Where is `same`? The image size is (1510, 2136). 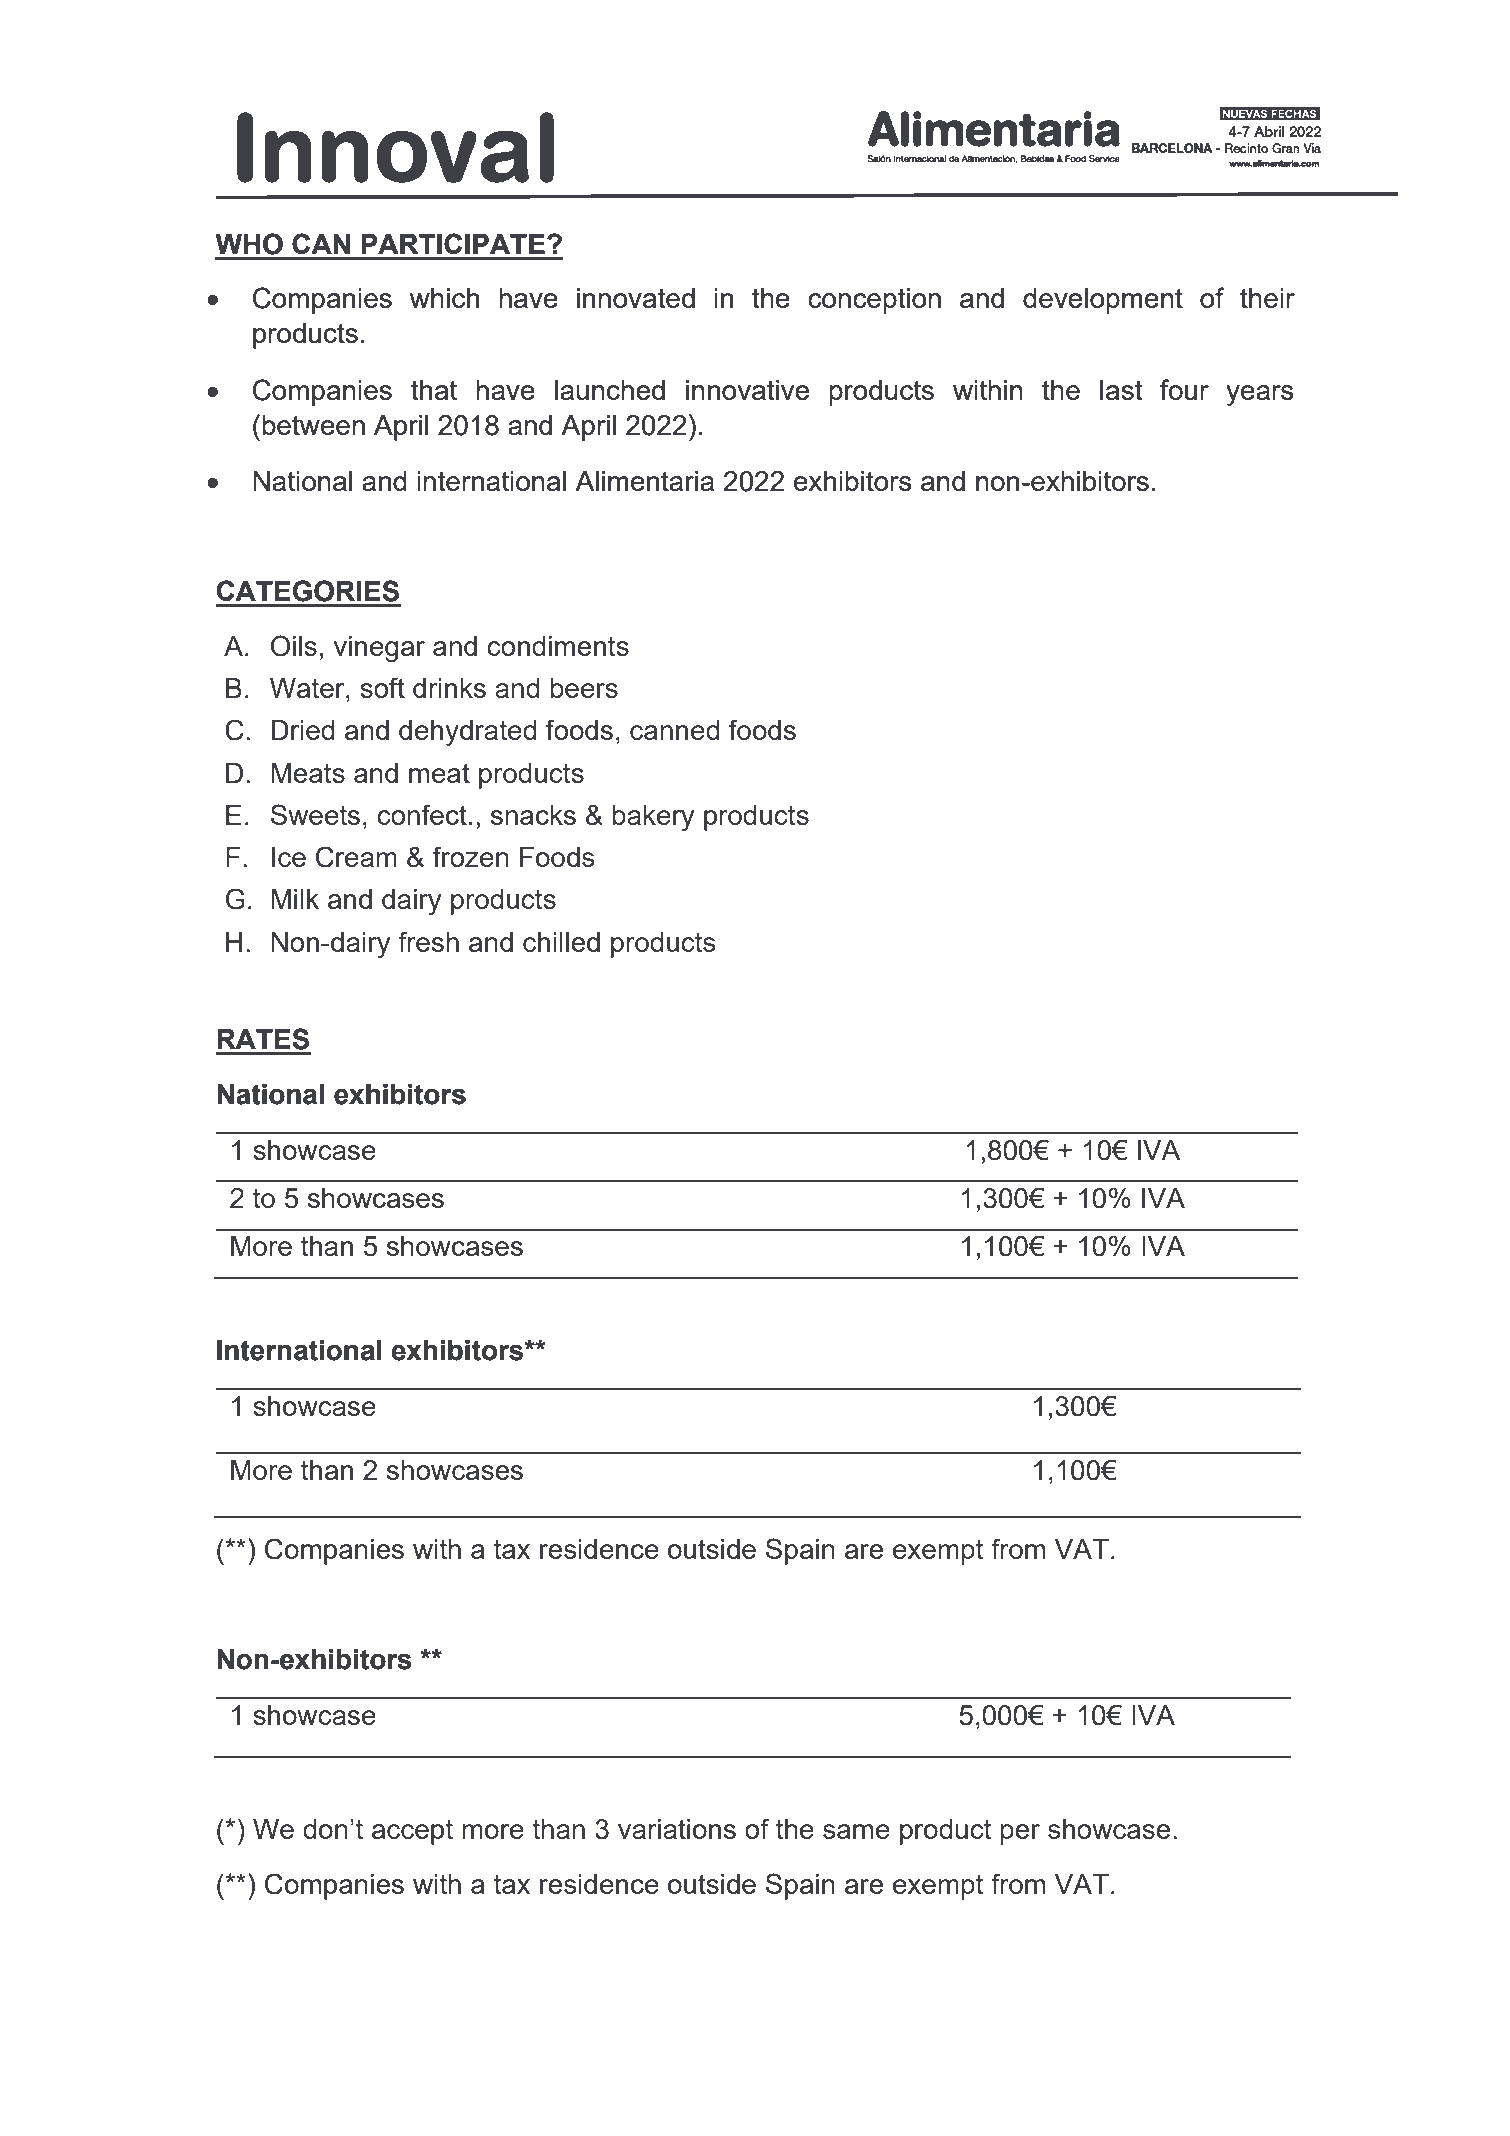 same is located at coordinates (856, 1831).
